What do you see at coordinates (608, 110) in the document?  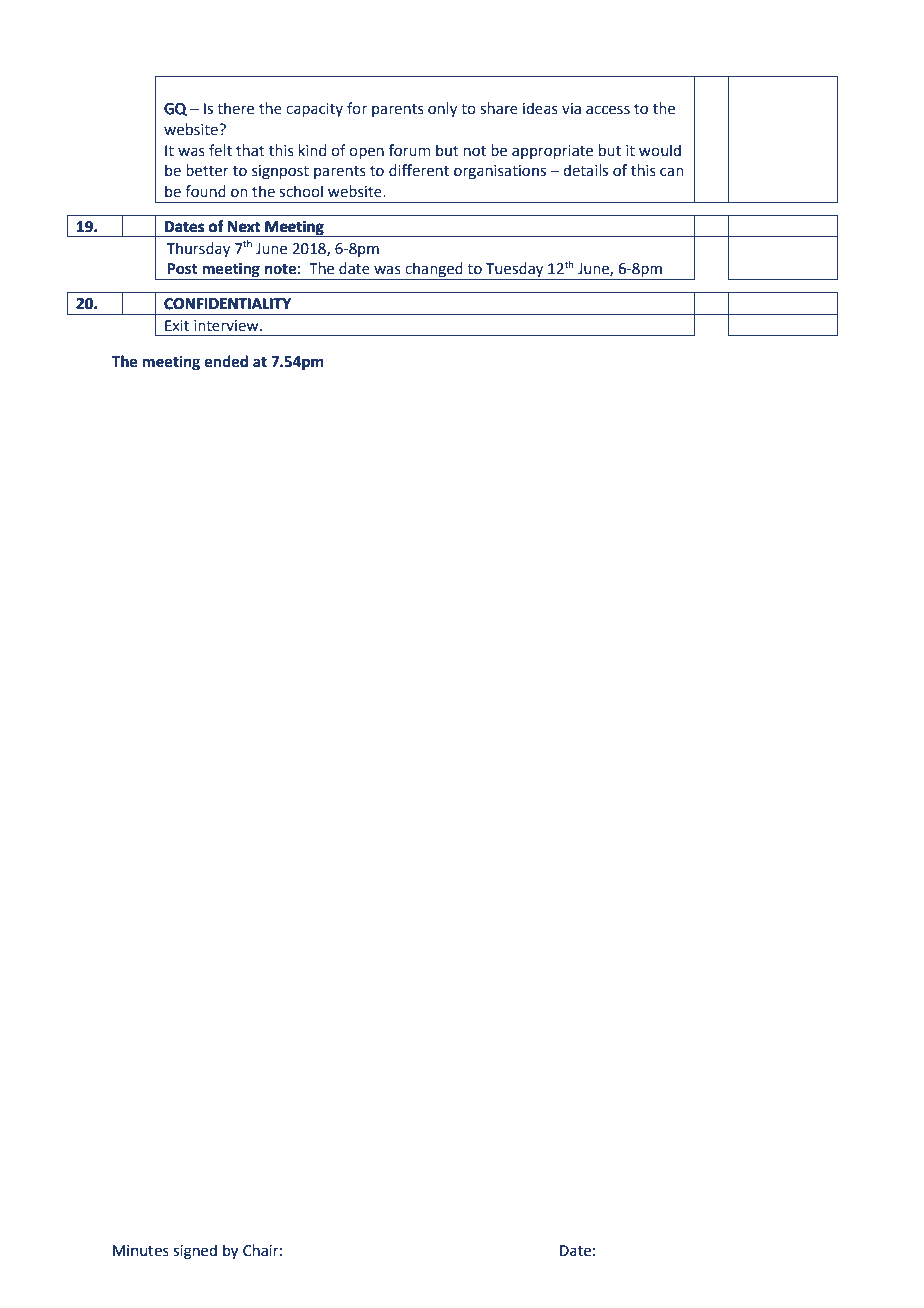 I see `access` at bounding box center [608, 110].
